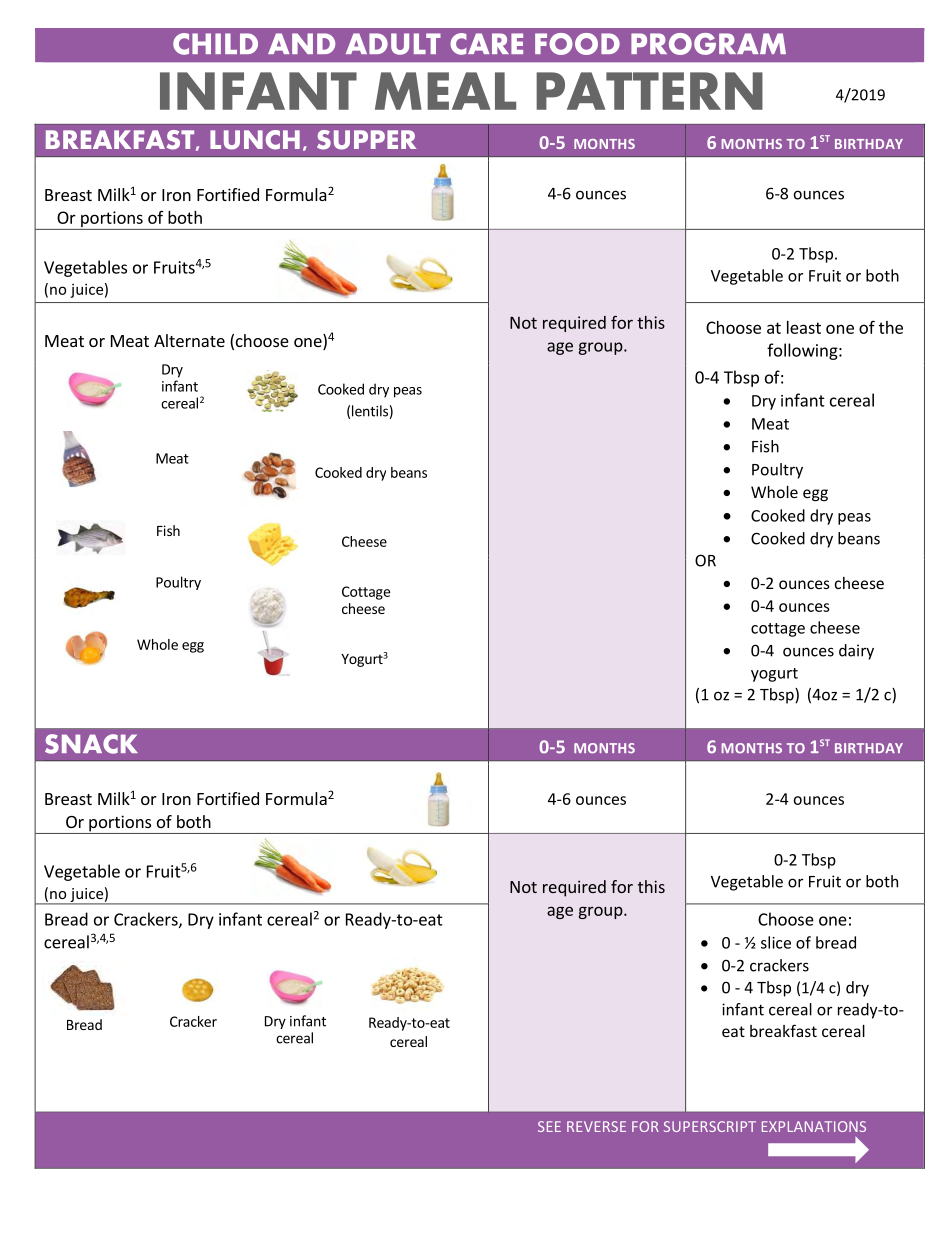 The width and height of the image is (952, 1233). I want to click on dairy, so click(856, 652).
